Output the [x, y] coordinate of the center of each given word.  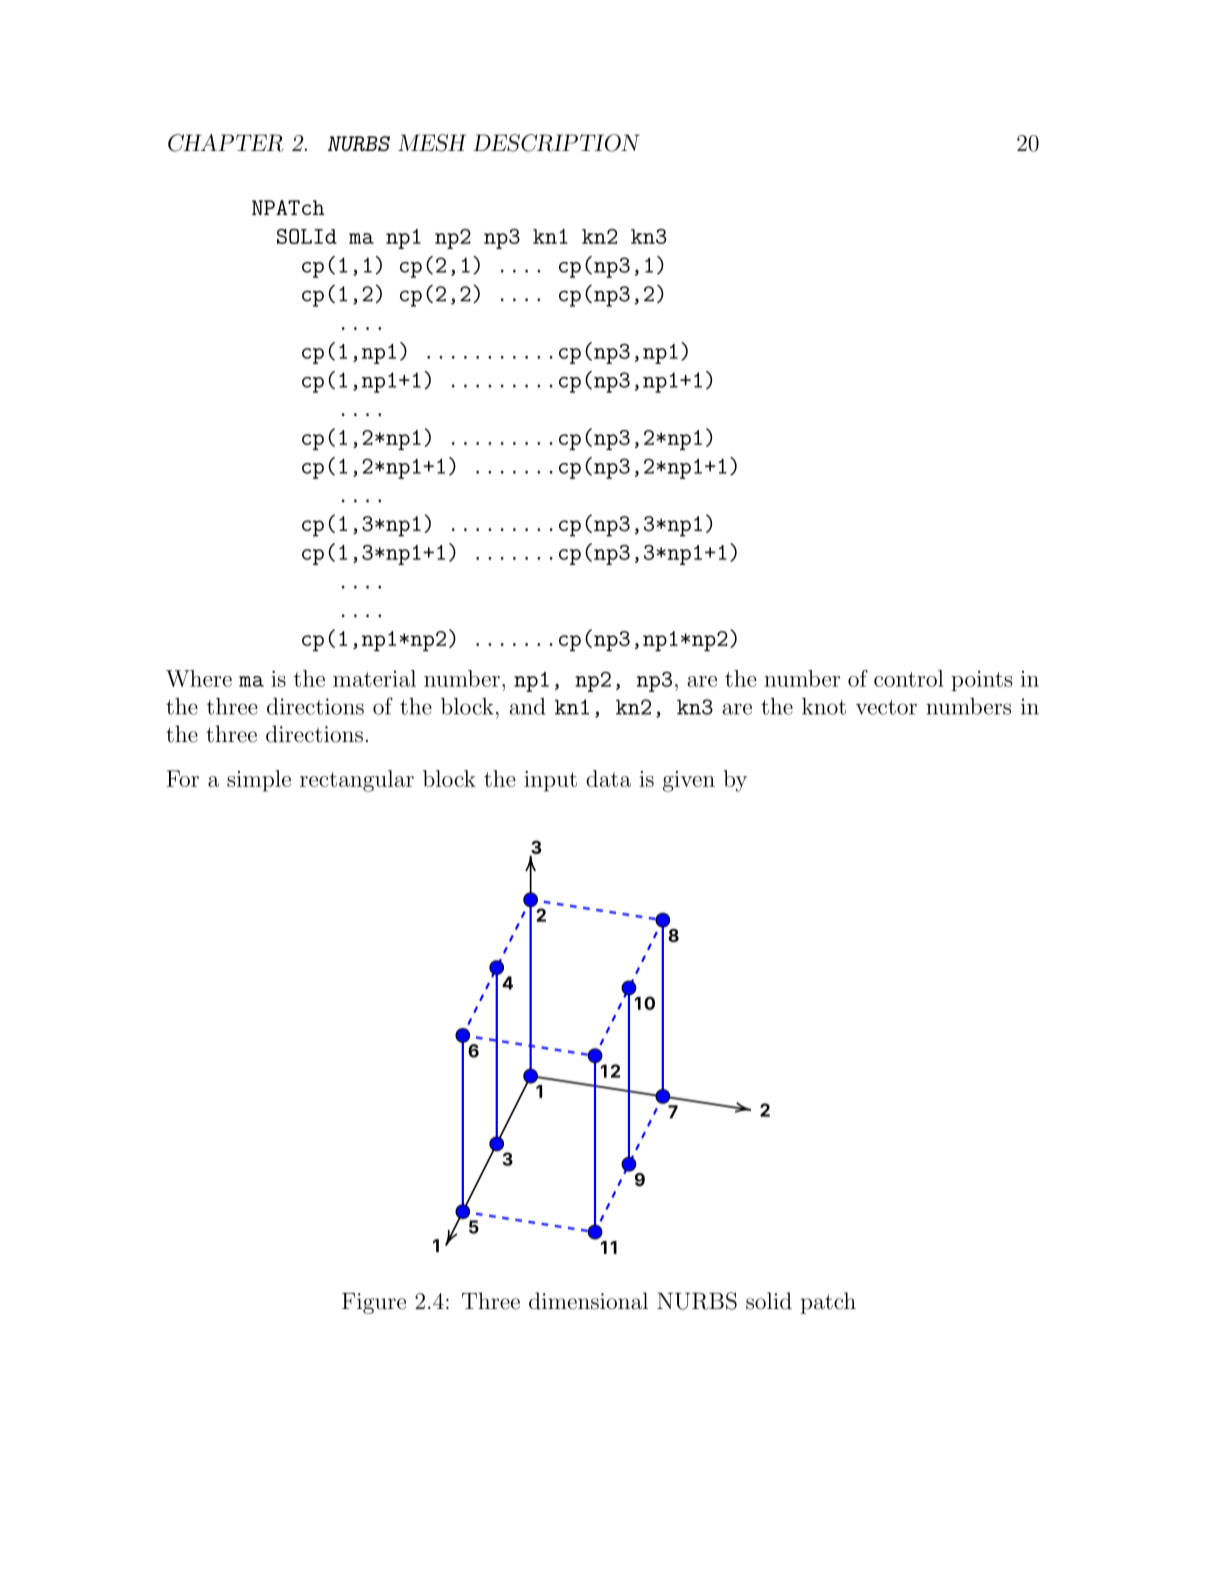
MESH [432, 143]
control [909, 678]
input [550, 781]
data [608, 778]
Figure [374, 1303]
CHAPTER [225, 143]
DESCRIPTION [556, 143]
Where [199, 678]
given [689, 781]
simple [259, 781]
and [527, 706]
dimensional [588, 1301]
